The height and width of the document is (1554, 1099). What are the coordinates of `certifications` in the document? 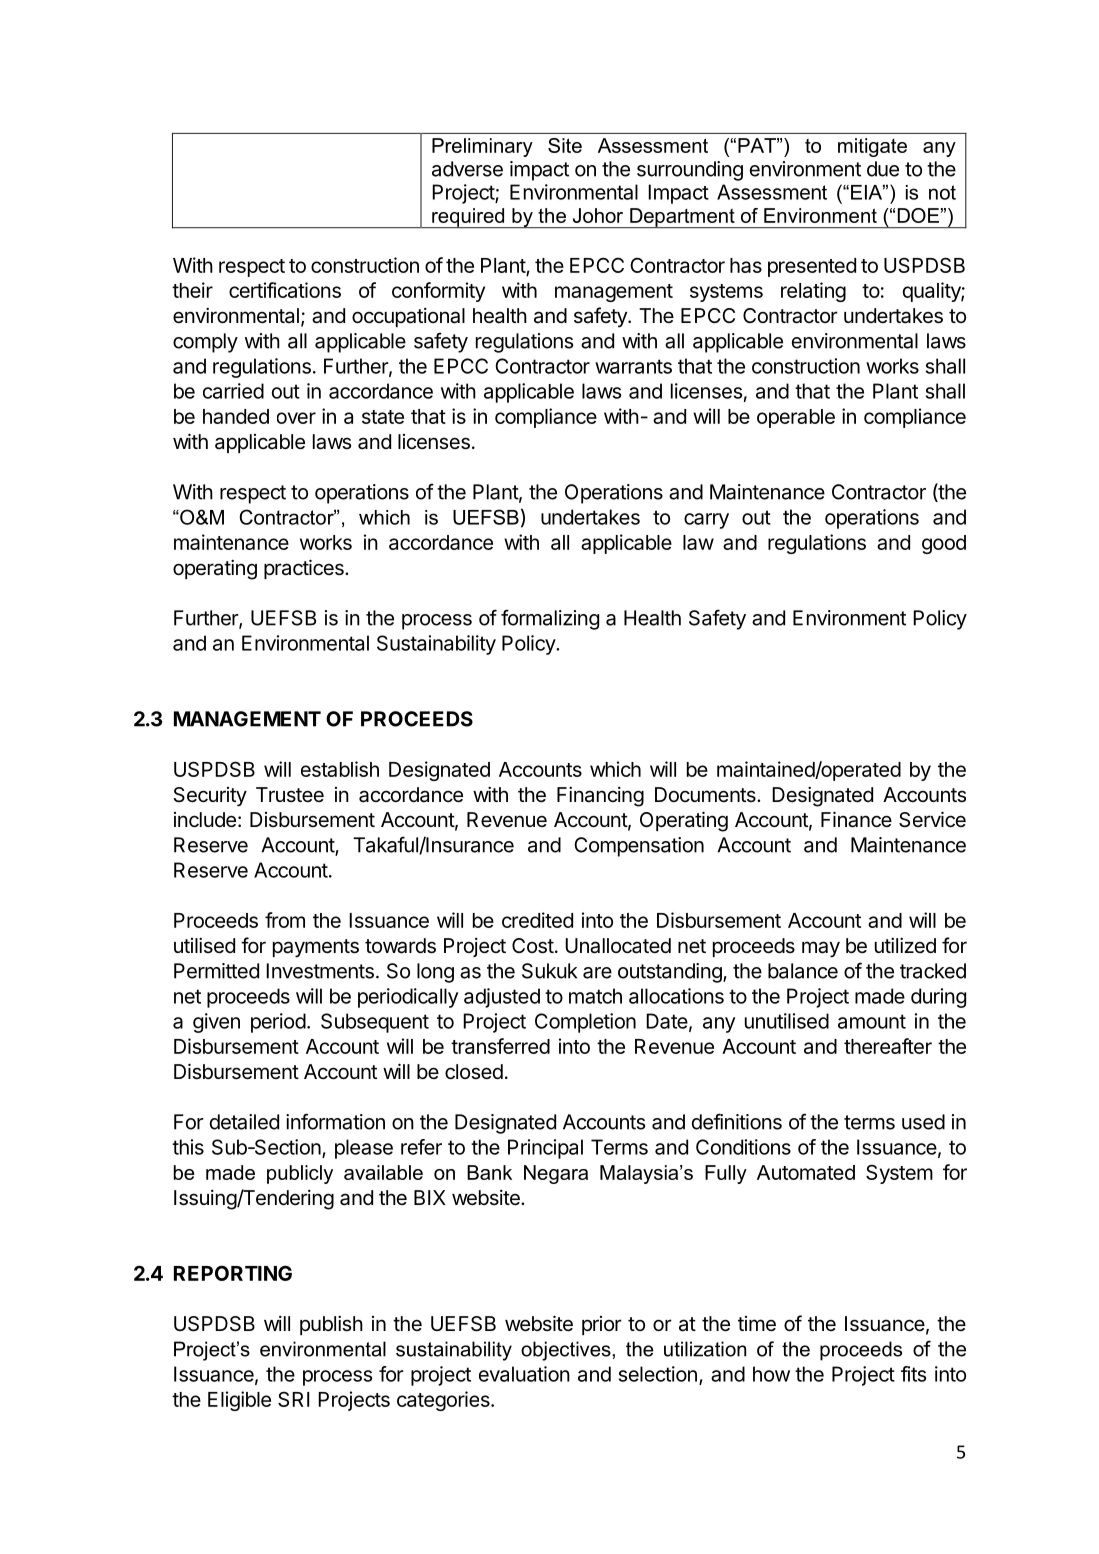 It's located at (285, 290).
